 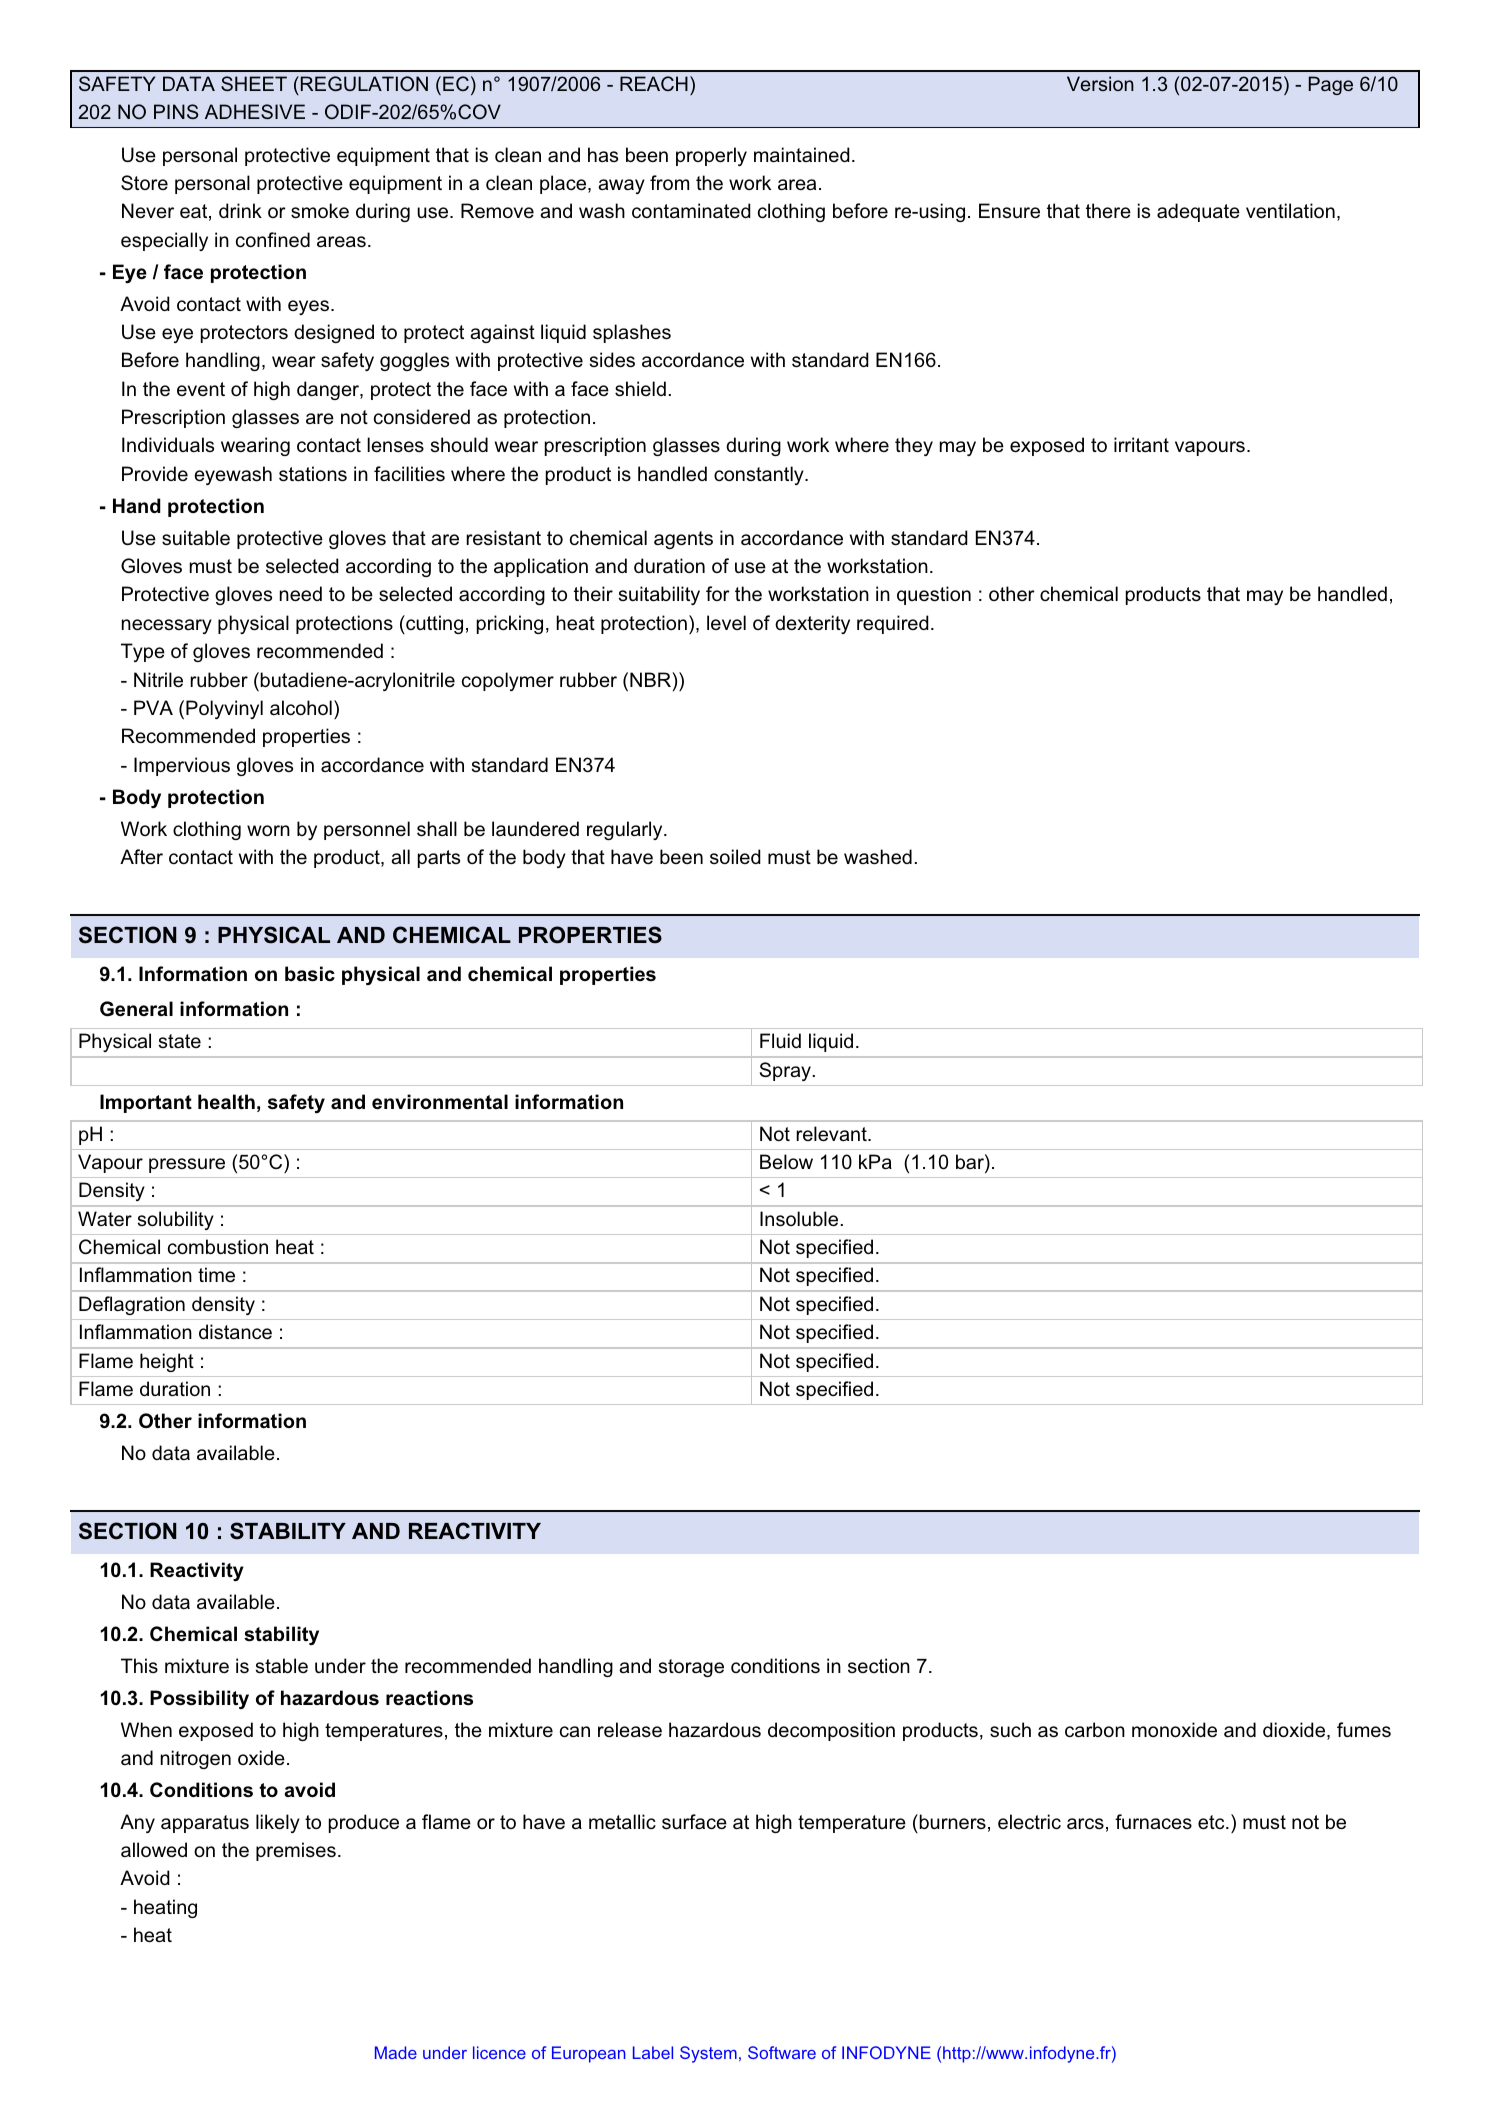 I want to click on Made, so click(x=396, y=2052).
